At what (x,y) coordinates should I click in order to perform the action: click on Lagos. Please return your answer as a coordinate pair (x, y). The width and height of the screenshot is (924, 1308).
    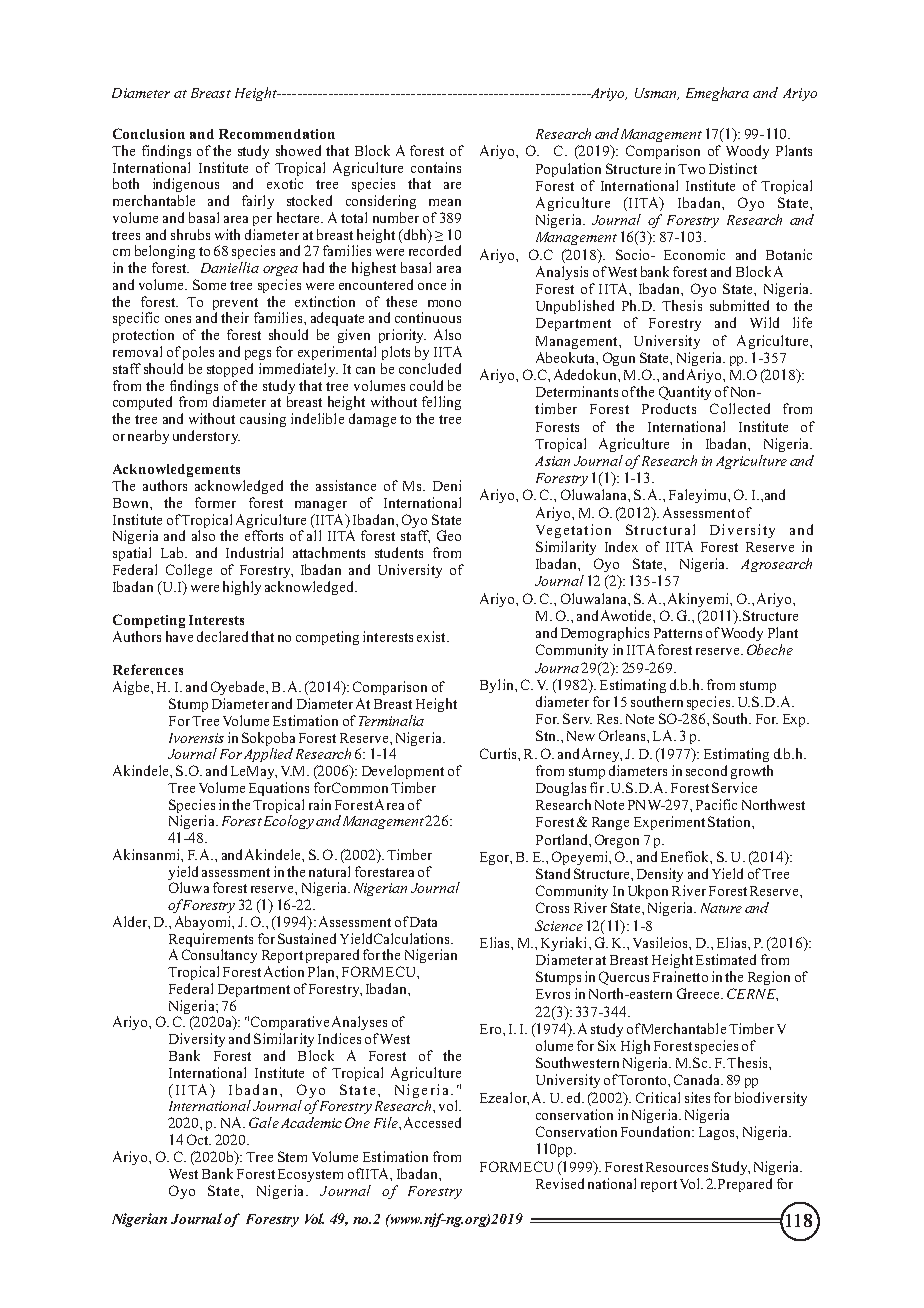
    Looking at the image, I should click on (718, 1133).
